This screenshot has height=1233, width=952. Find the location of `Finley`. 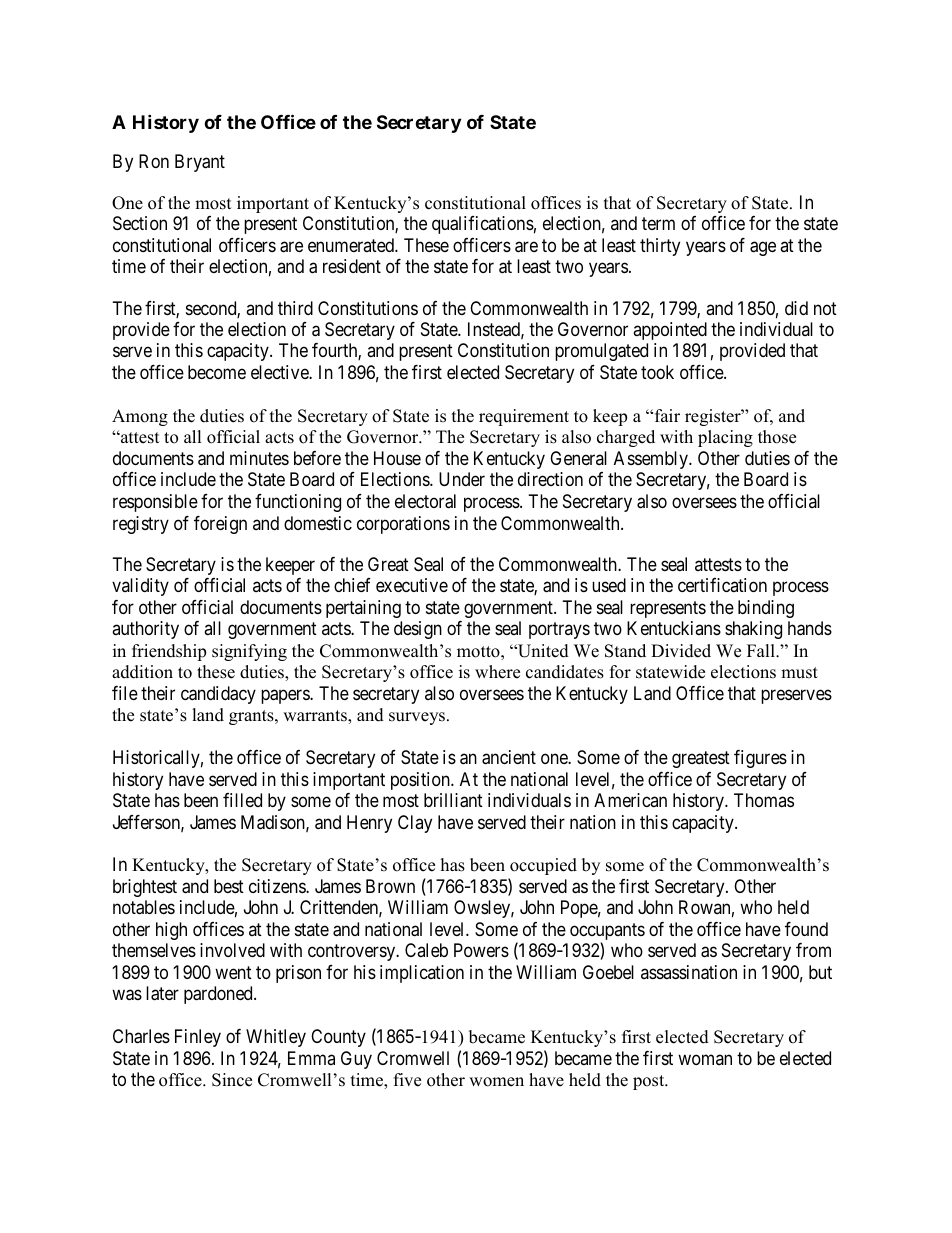

Finley is located at coordinates (198, 1038).
